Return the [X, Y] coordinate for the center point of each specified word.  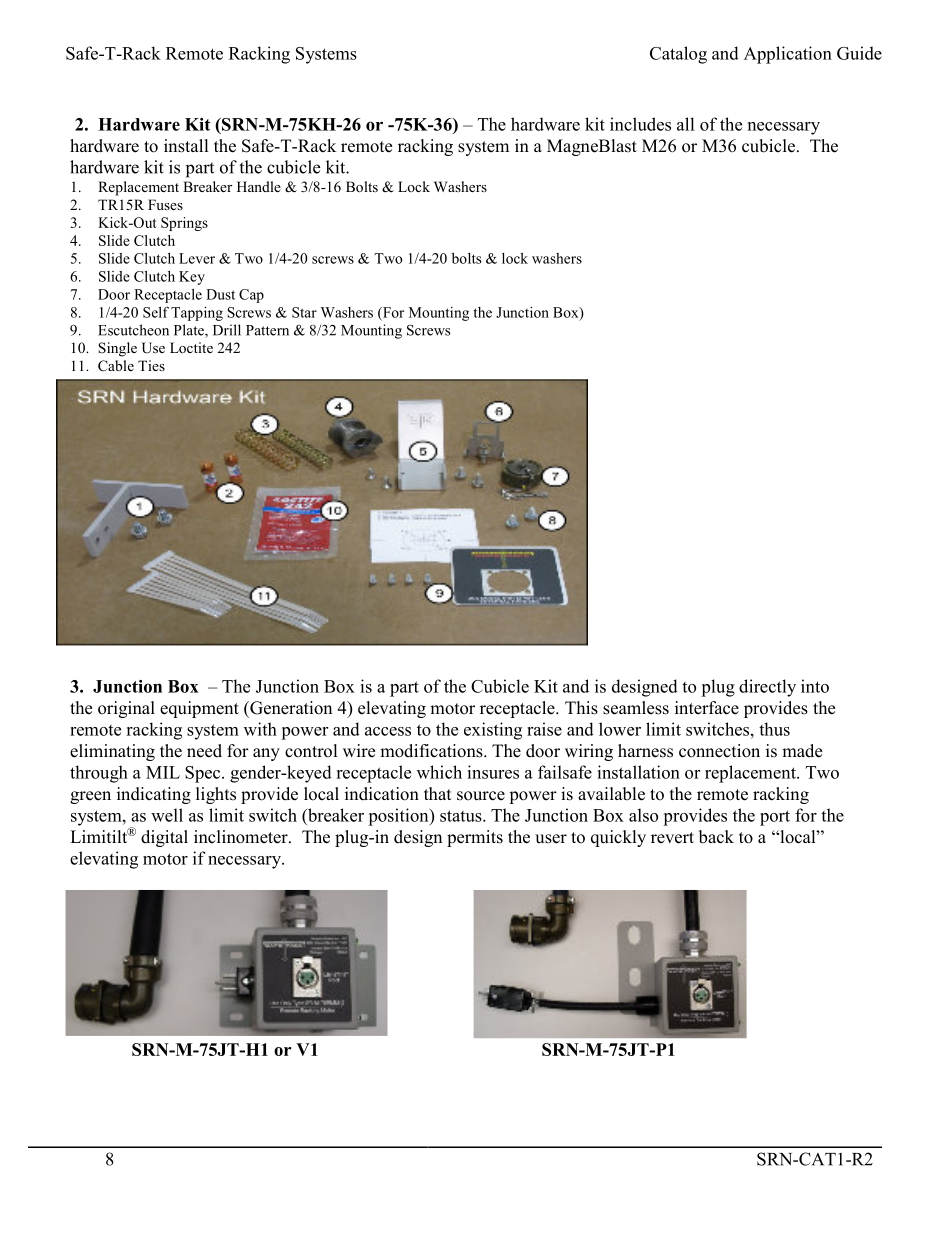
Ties [151, 365]
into [815, 686]
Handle [259, 186]
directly [767, 688]
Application [788, 55]
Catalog [678, 55]
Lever [197, 258]
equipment [199, 709]
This [581, 708]
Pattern [267, 330]
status [462, 816]
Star [304, 312]
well [167, 815]
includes [640, 124]
